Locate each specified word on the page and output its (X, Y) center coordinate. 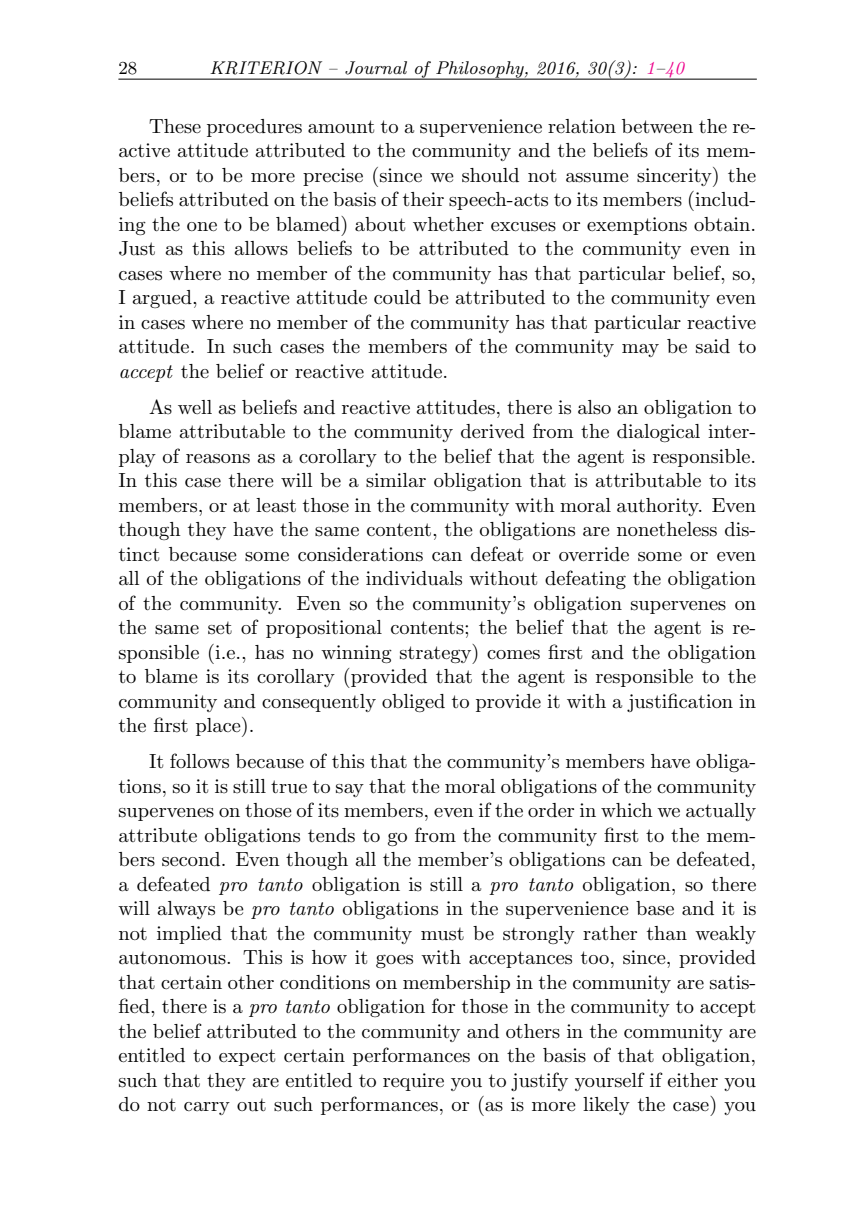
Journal (376, 68)
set (220, 628)
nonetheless (667, 529)
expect (247, 1057)
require (413, 1082)
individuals (414, 578)
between (657, 126)
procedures (254, 128)
